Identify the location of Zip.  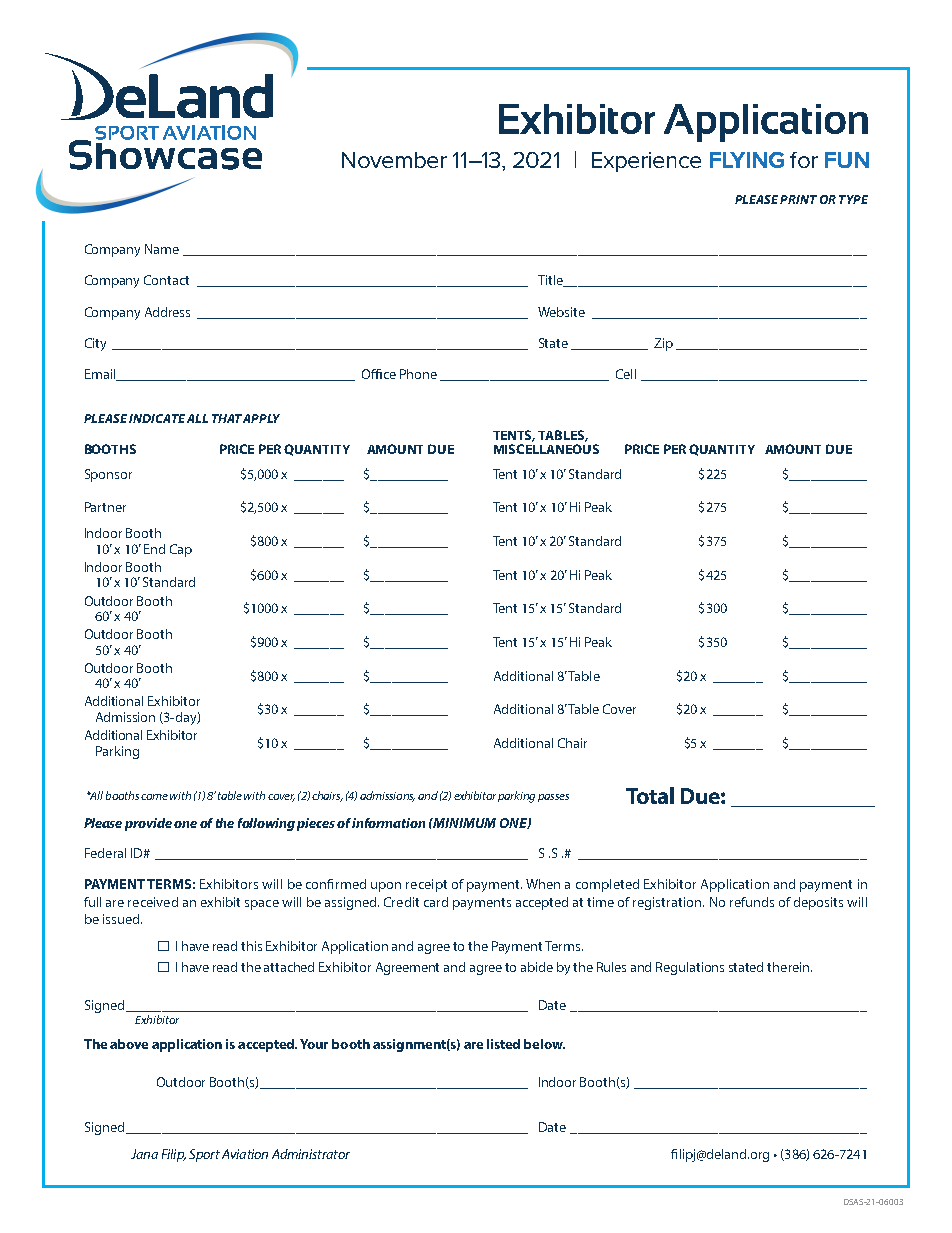
(663, 344).
